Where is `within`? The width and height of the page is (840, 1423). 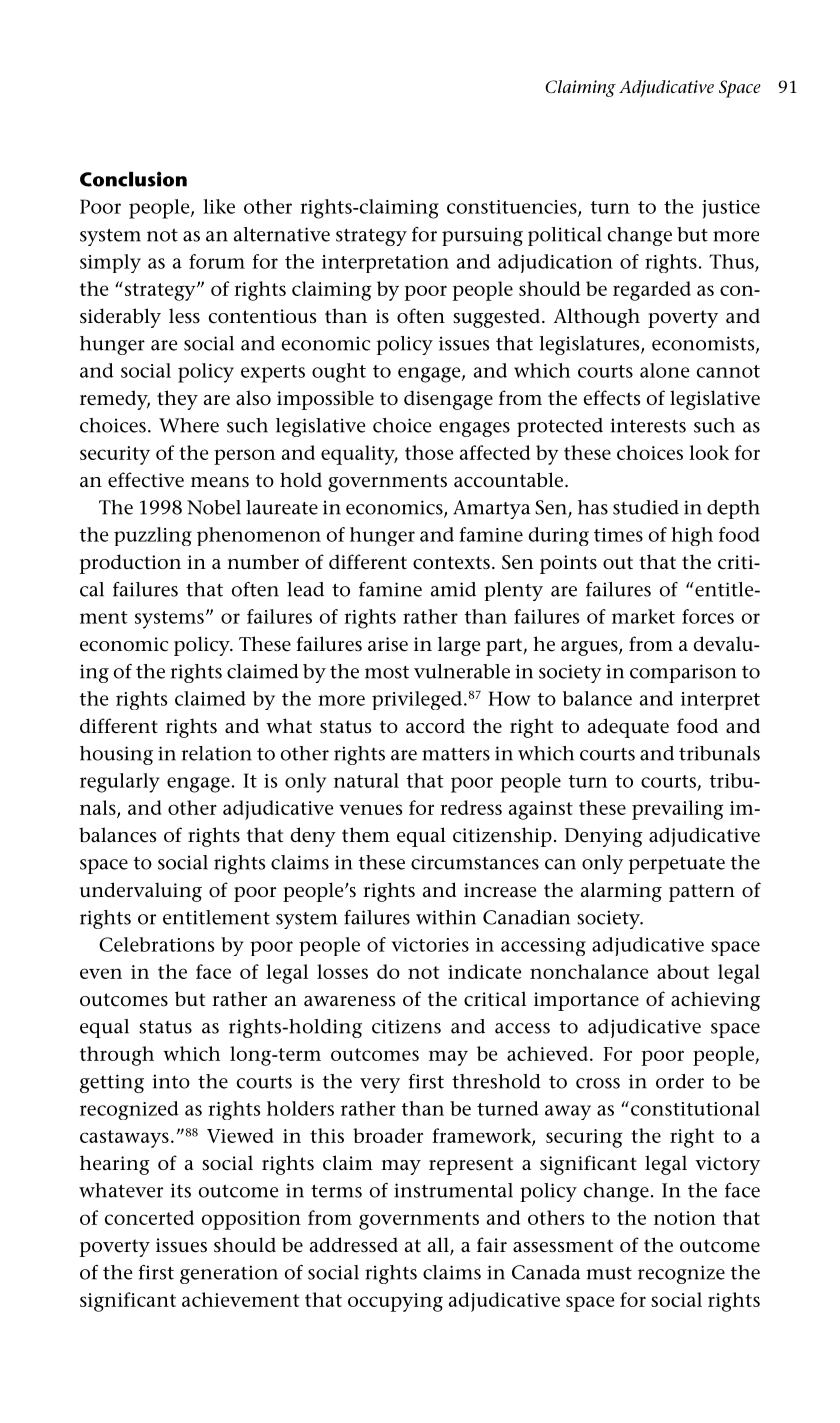
within is located at coordinates (446, 917).
